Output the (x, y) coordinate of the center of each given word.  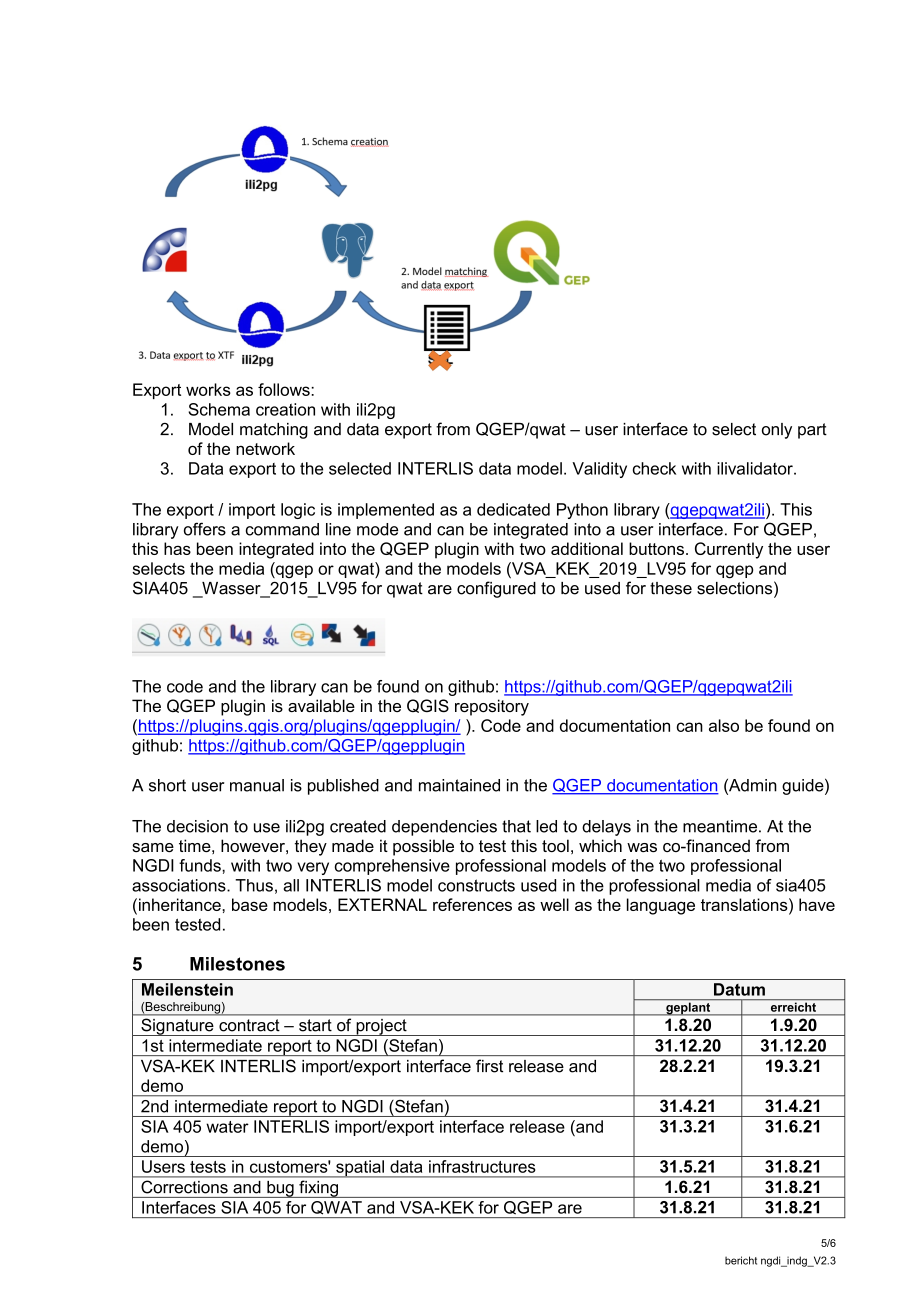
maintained (459, 785)
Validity (599, 470)
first (489, 1066)
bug (280, 1189)
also (724, 725)
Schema (219, 409)
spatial (360, 1169)
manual (257, 785)
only (777, 431)
